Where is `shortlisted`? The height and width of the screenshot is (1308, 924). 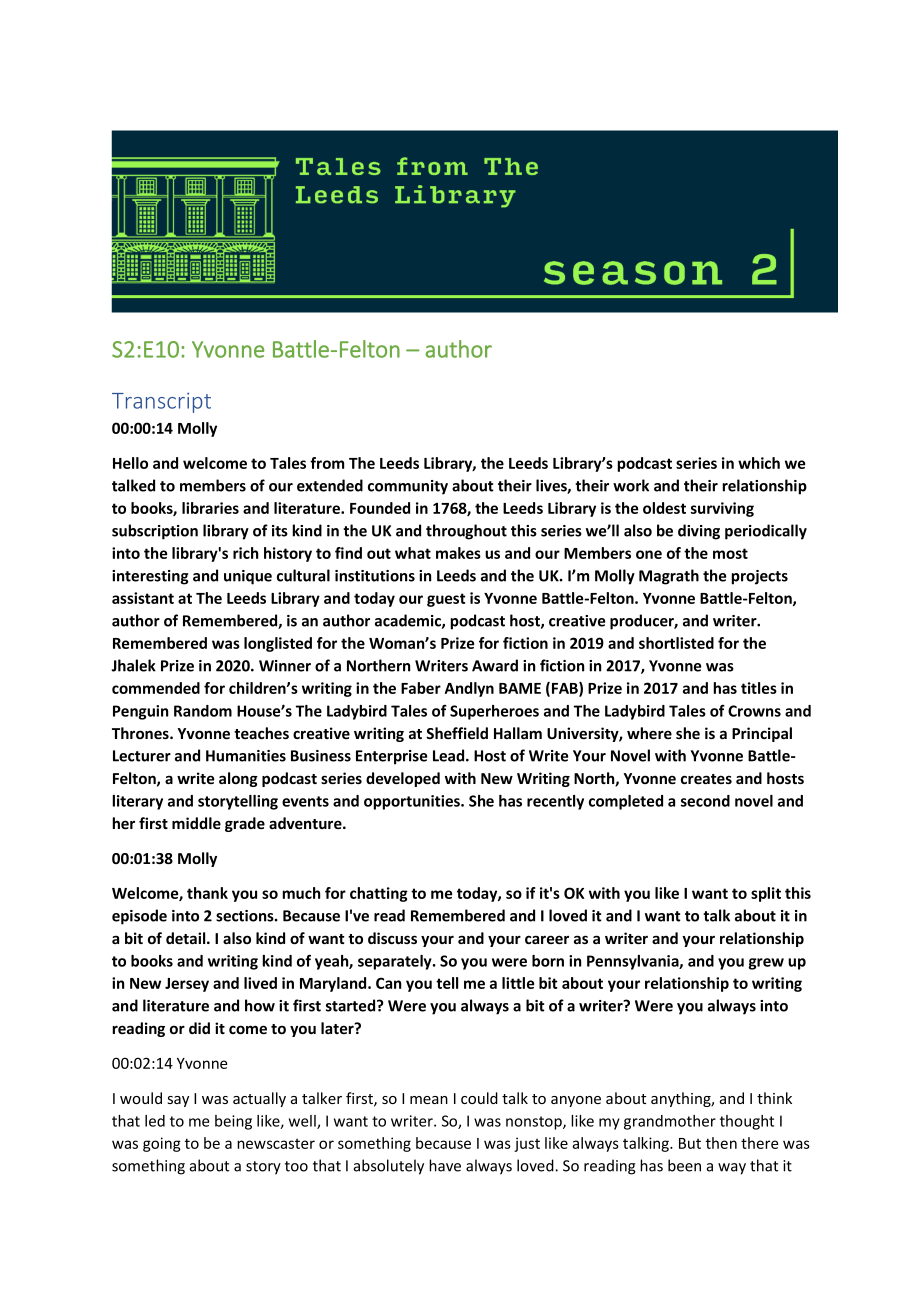 shortlisted is located at coordinates (676, 643).
